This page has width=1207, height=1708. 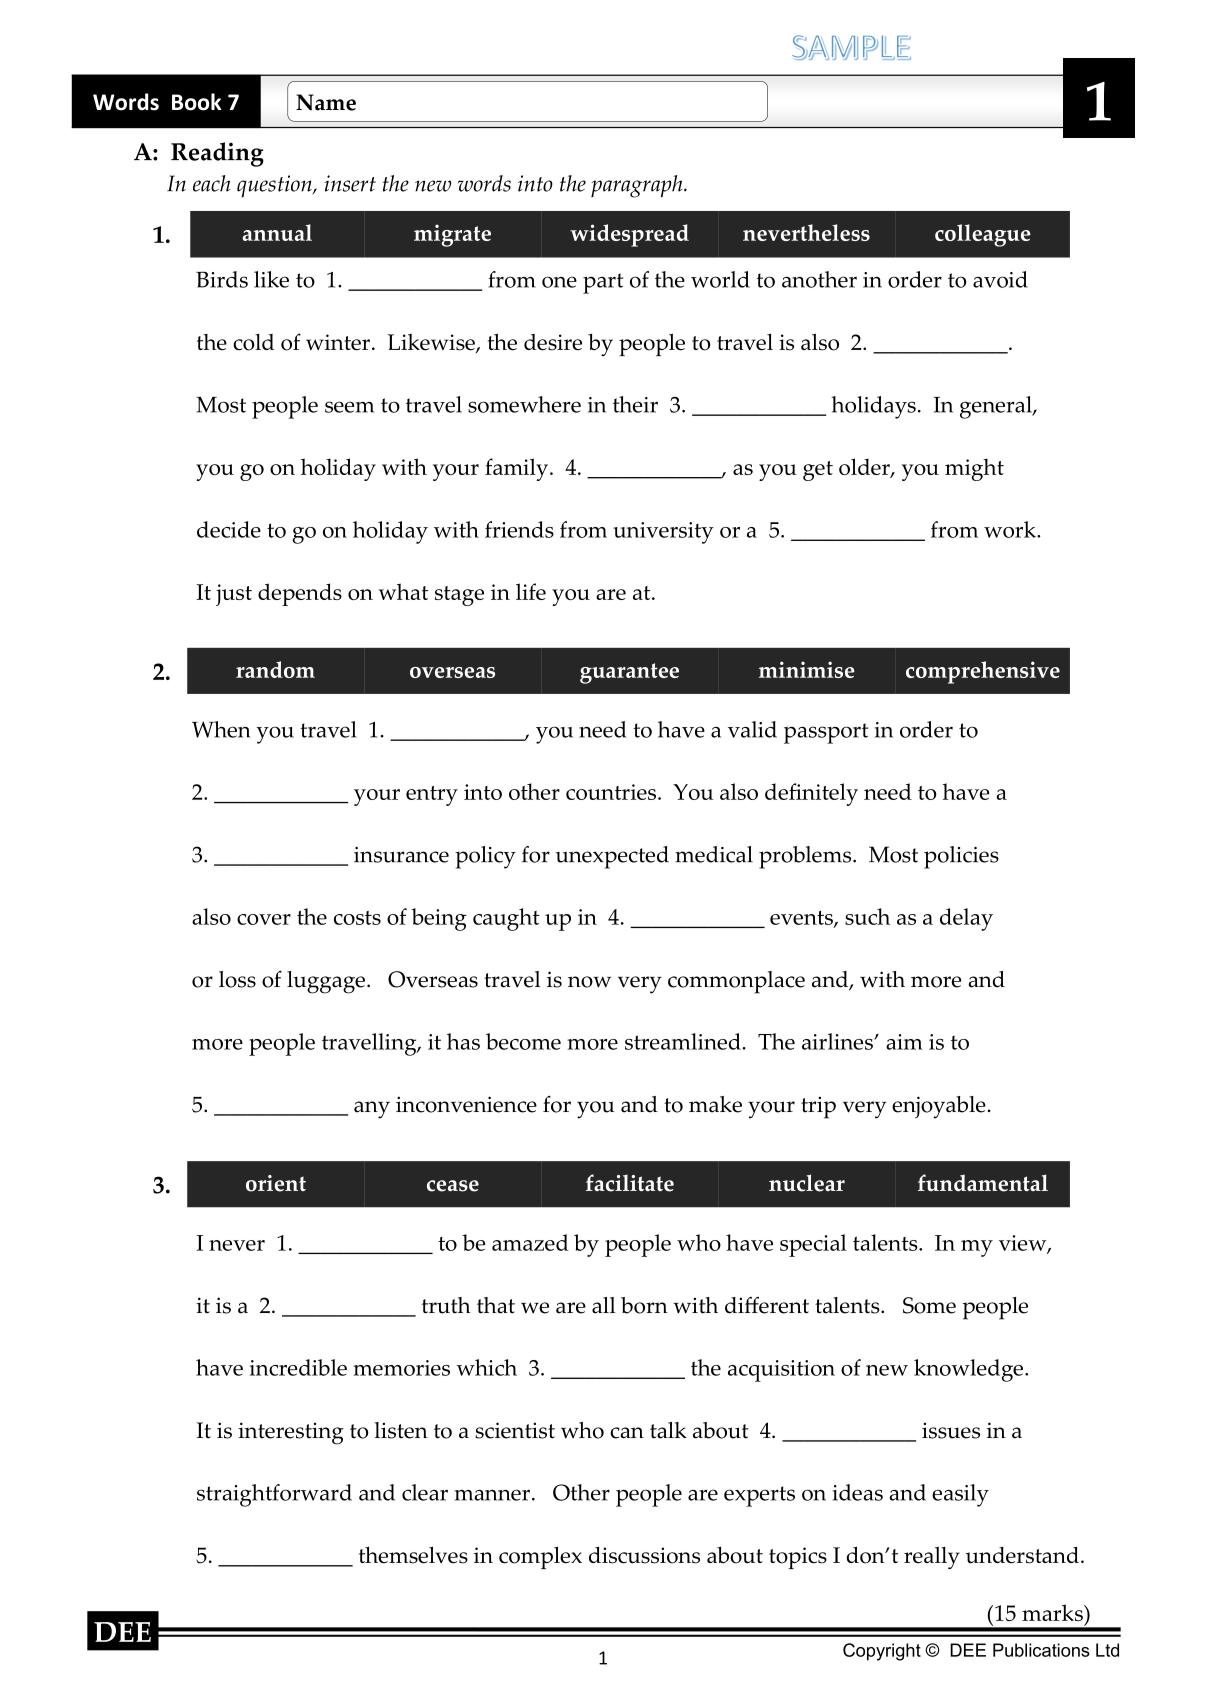 What do you see at coordinates (413, 1555) in the page?
I see `themselves` at bounding box center [413, 1555].
